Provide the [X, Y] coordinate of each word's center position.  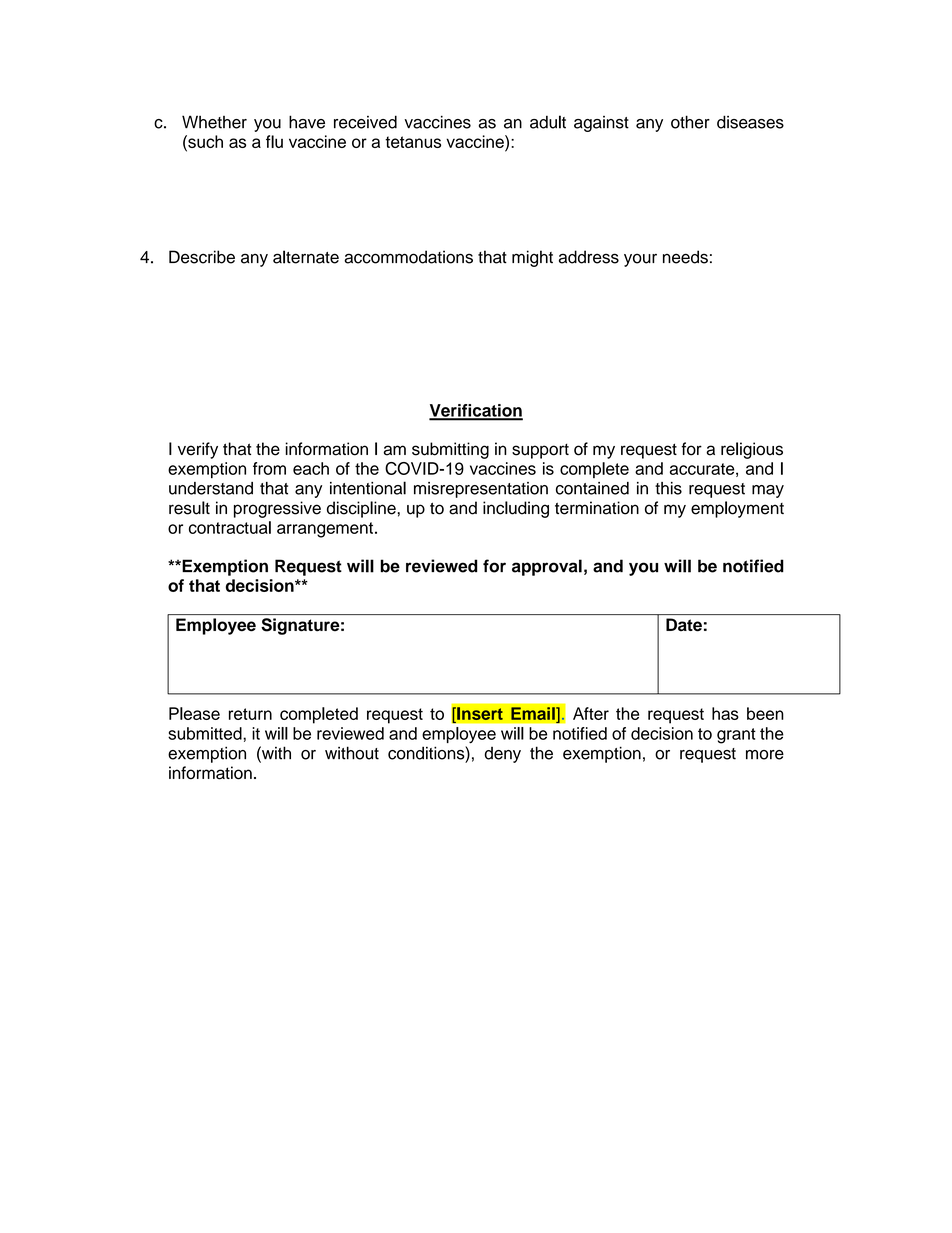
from [269, 468]
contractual [230, 527]
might [532, 258]
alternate [306, 257]
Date [684, 624]
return [250, 714]
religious [752, 450]
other [690, 122]
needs [685, 257]
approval [547, 567]
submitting [450, 450]
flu [274, 141]
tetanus [413, 142]
